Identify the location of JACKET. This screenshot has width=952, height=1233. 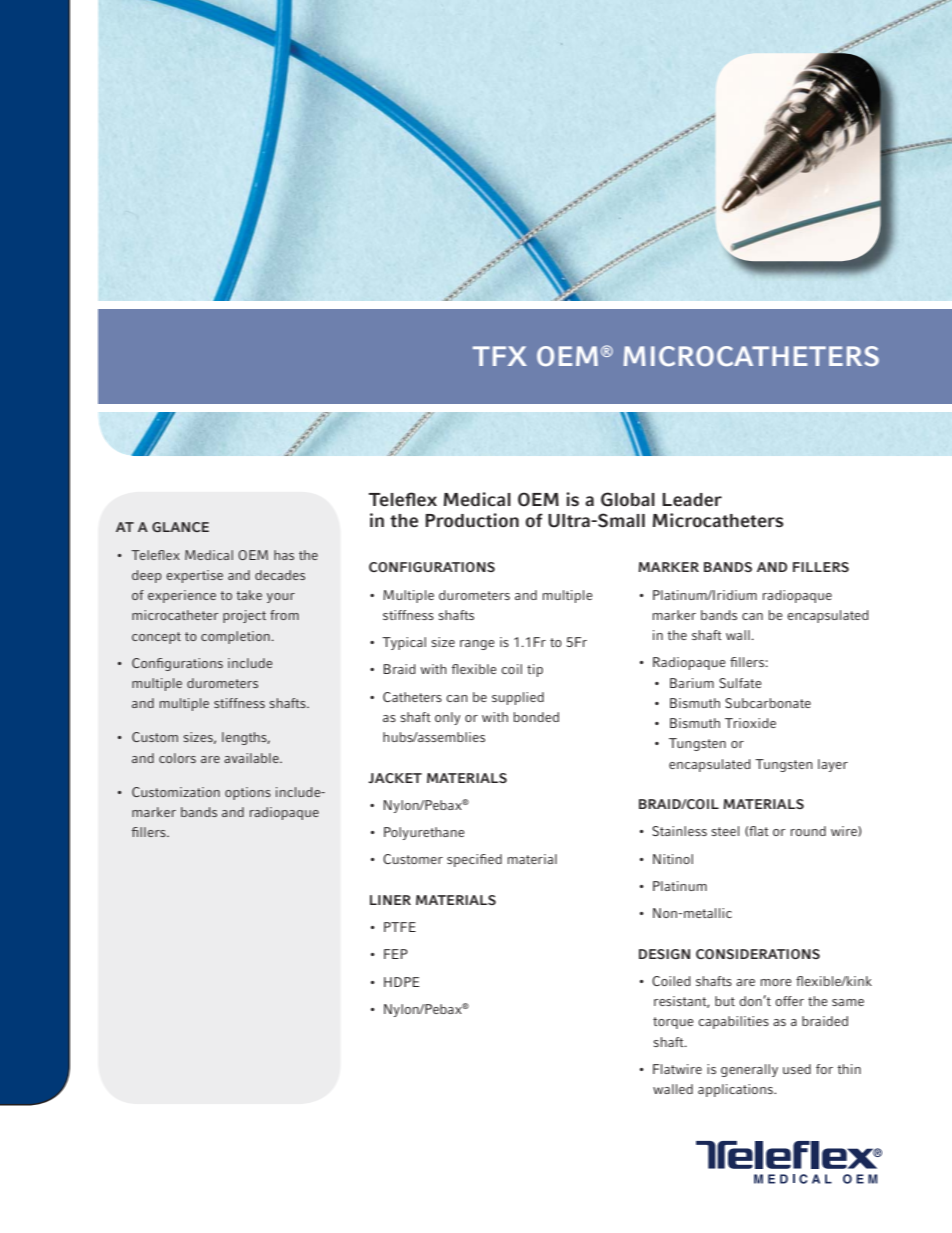
(395, 778).
